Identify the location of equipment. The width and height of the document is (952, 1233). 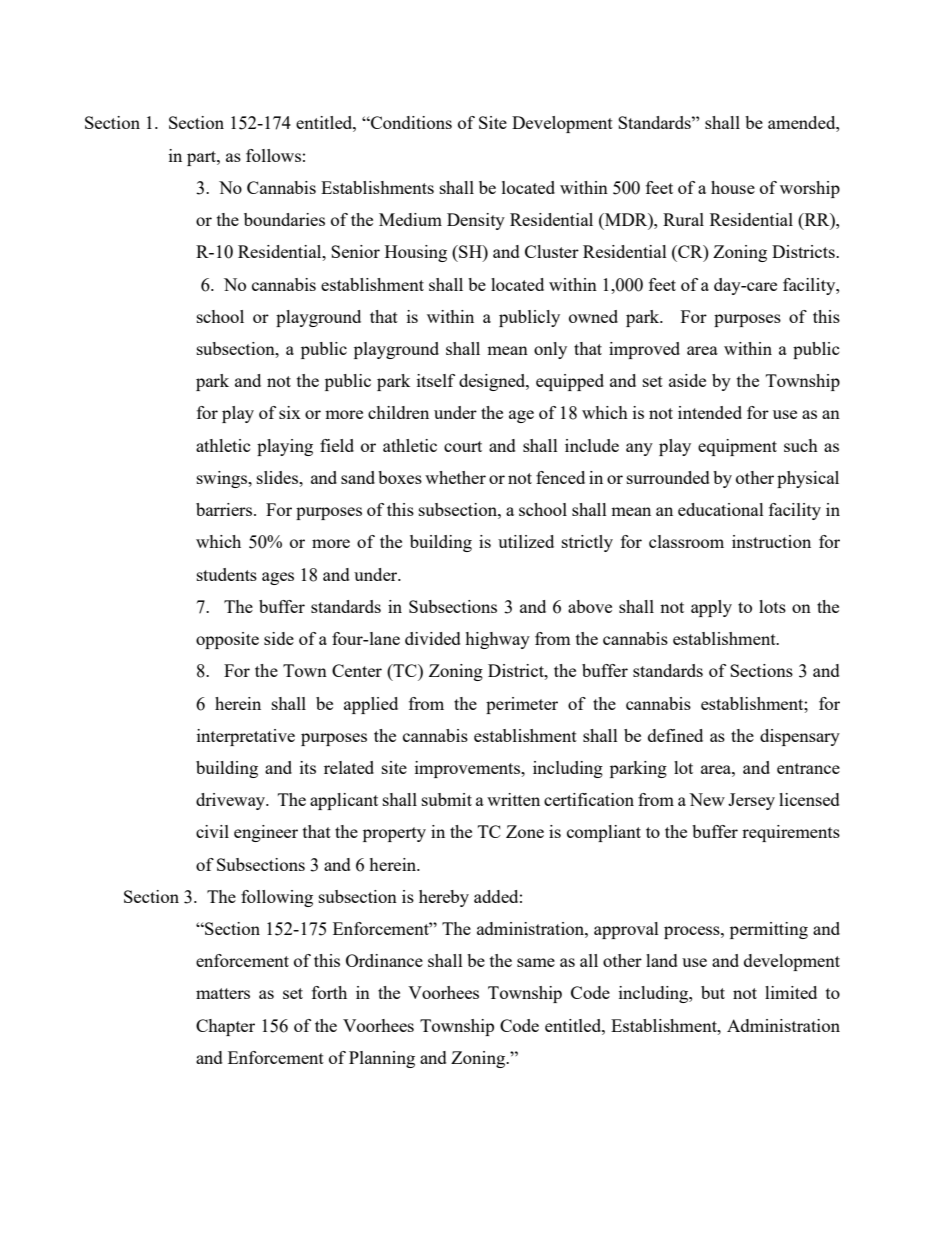
(737, 447).
